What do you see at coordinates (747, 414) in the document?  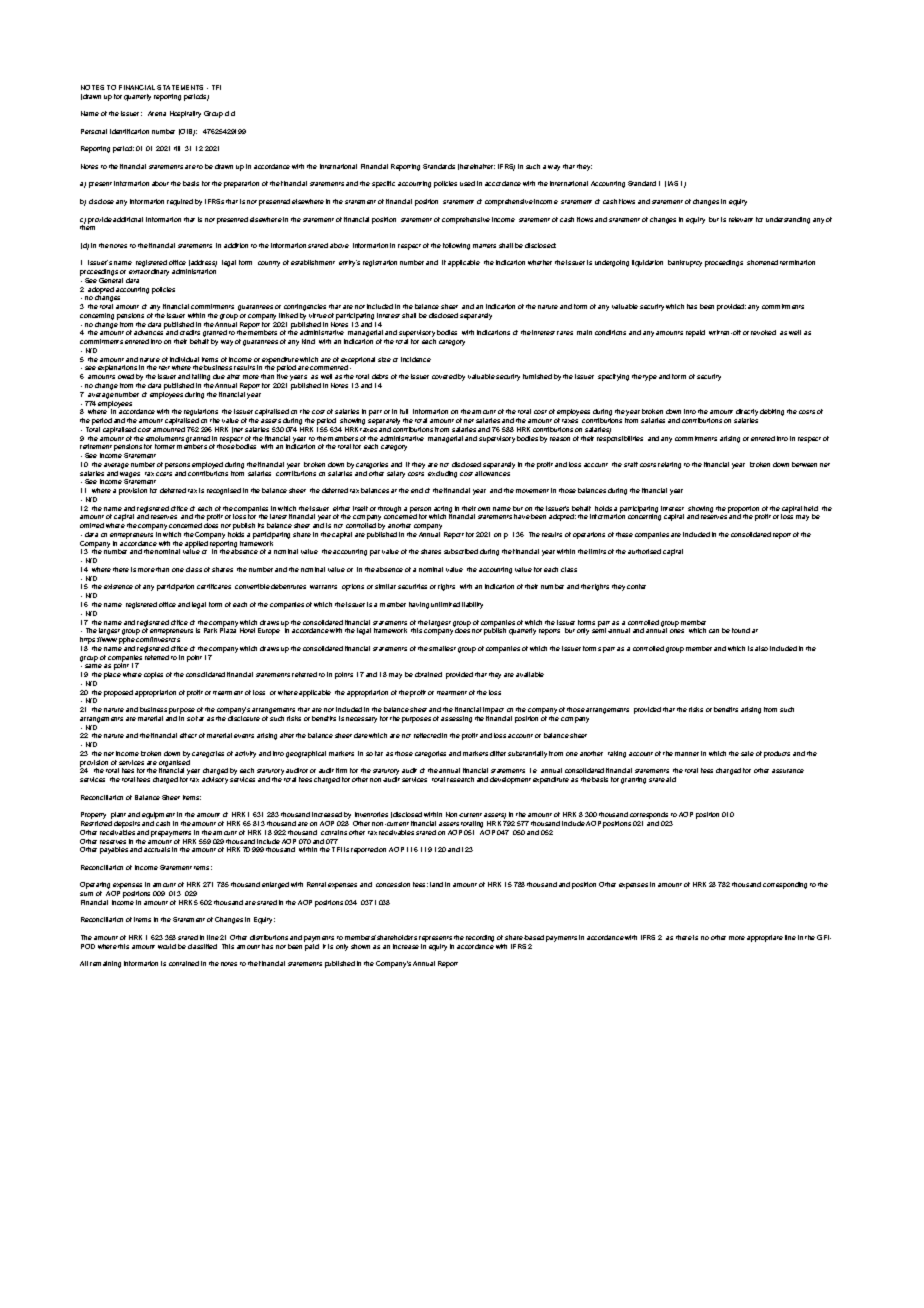 I see `directly` at bounding box center [747, 414].
